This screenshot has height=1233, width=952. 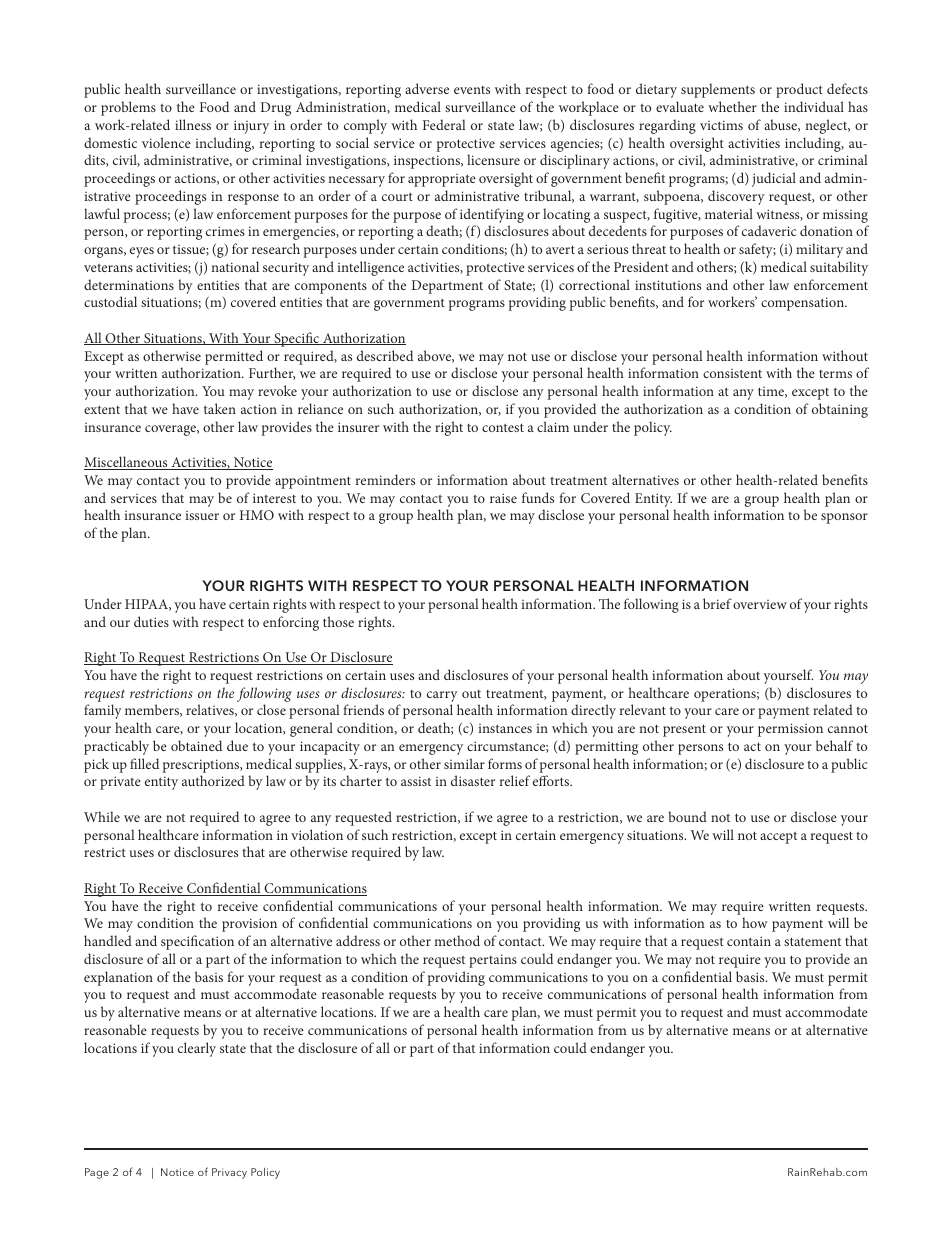 I want to click on pertains, so click(x=493, y=961).
